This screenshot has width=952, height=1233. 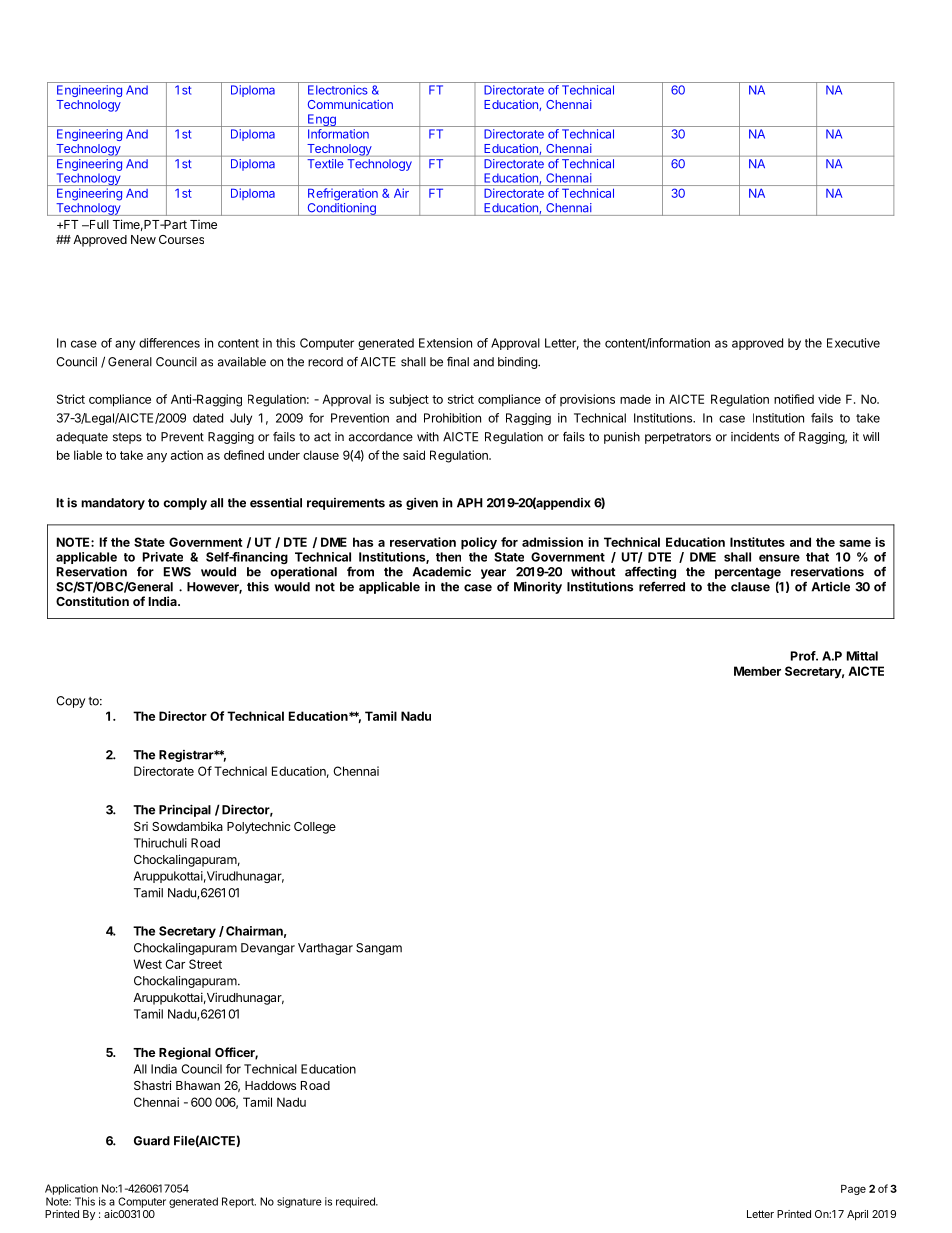 I want to click on Page, so click(x=853, y=1190).
